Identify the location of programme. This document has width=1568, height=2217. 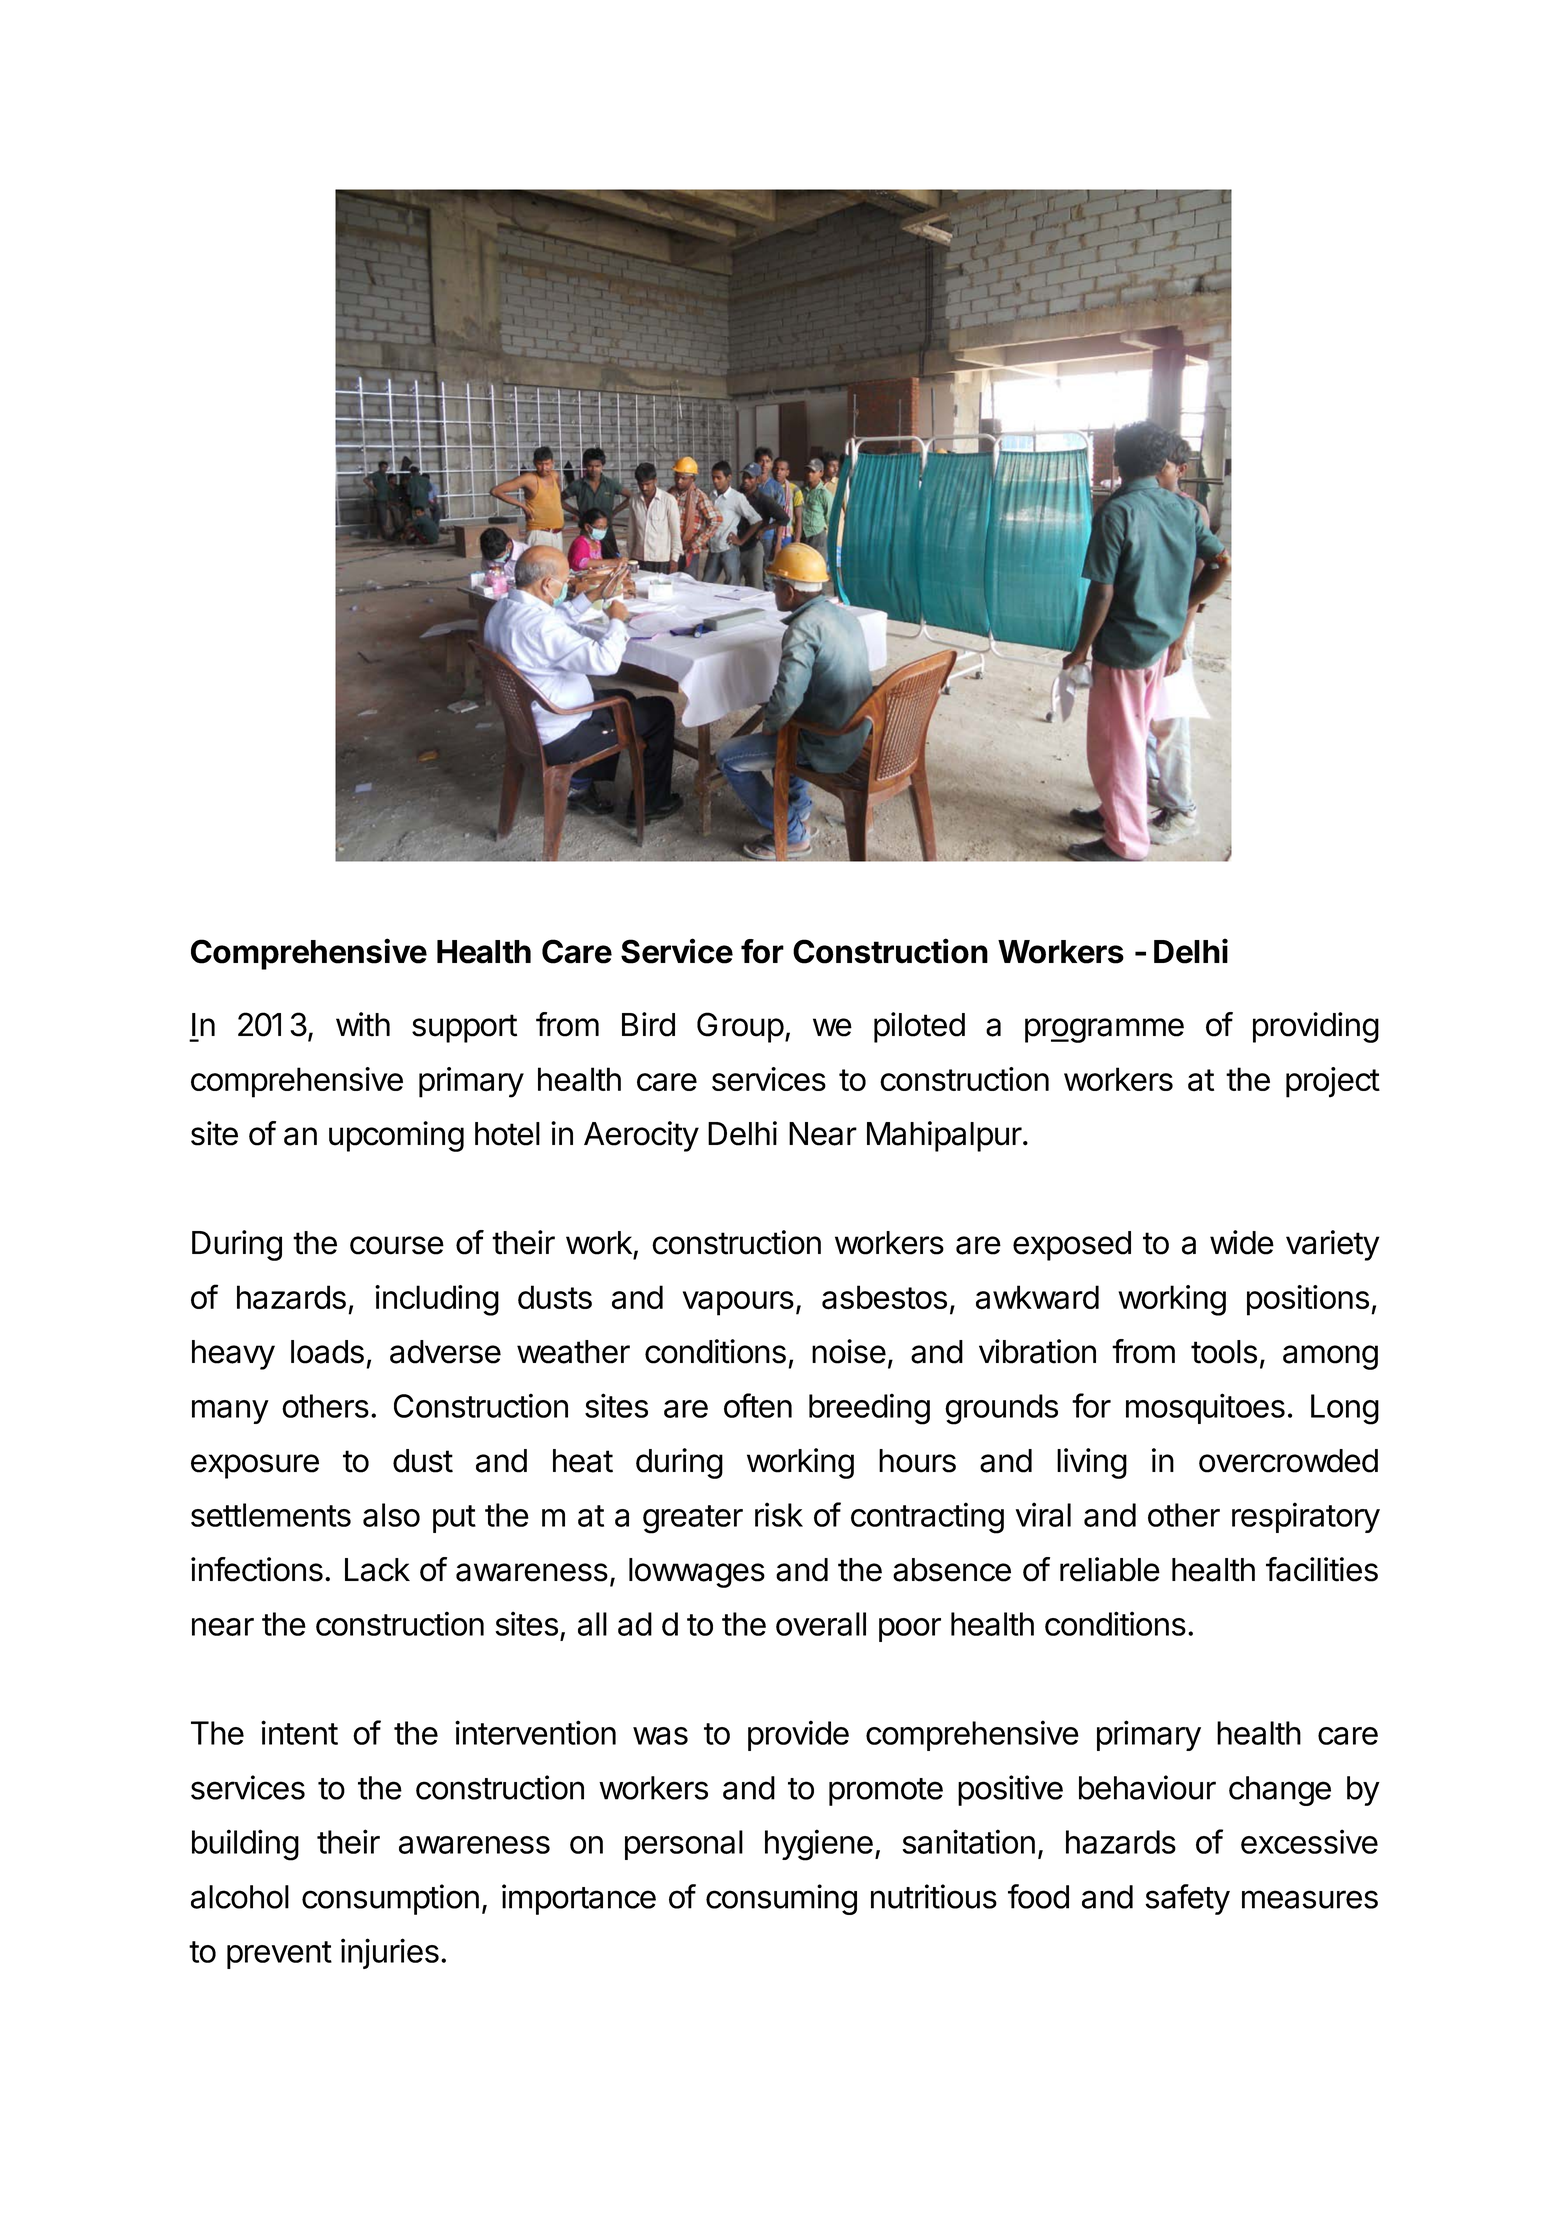
(1104, 1030).
